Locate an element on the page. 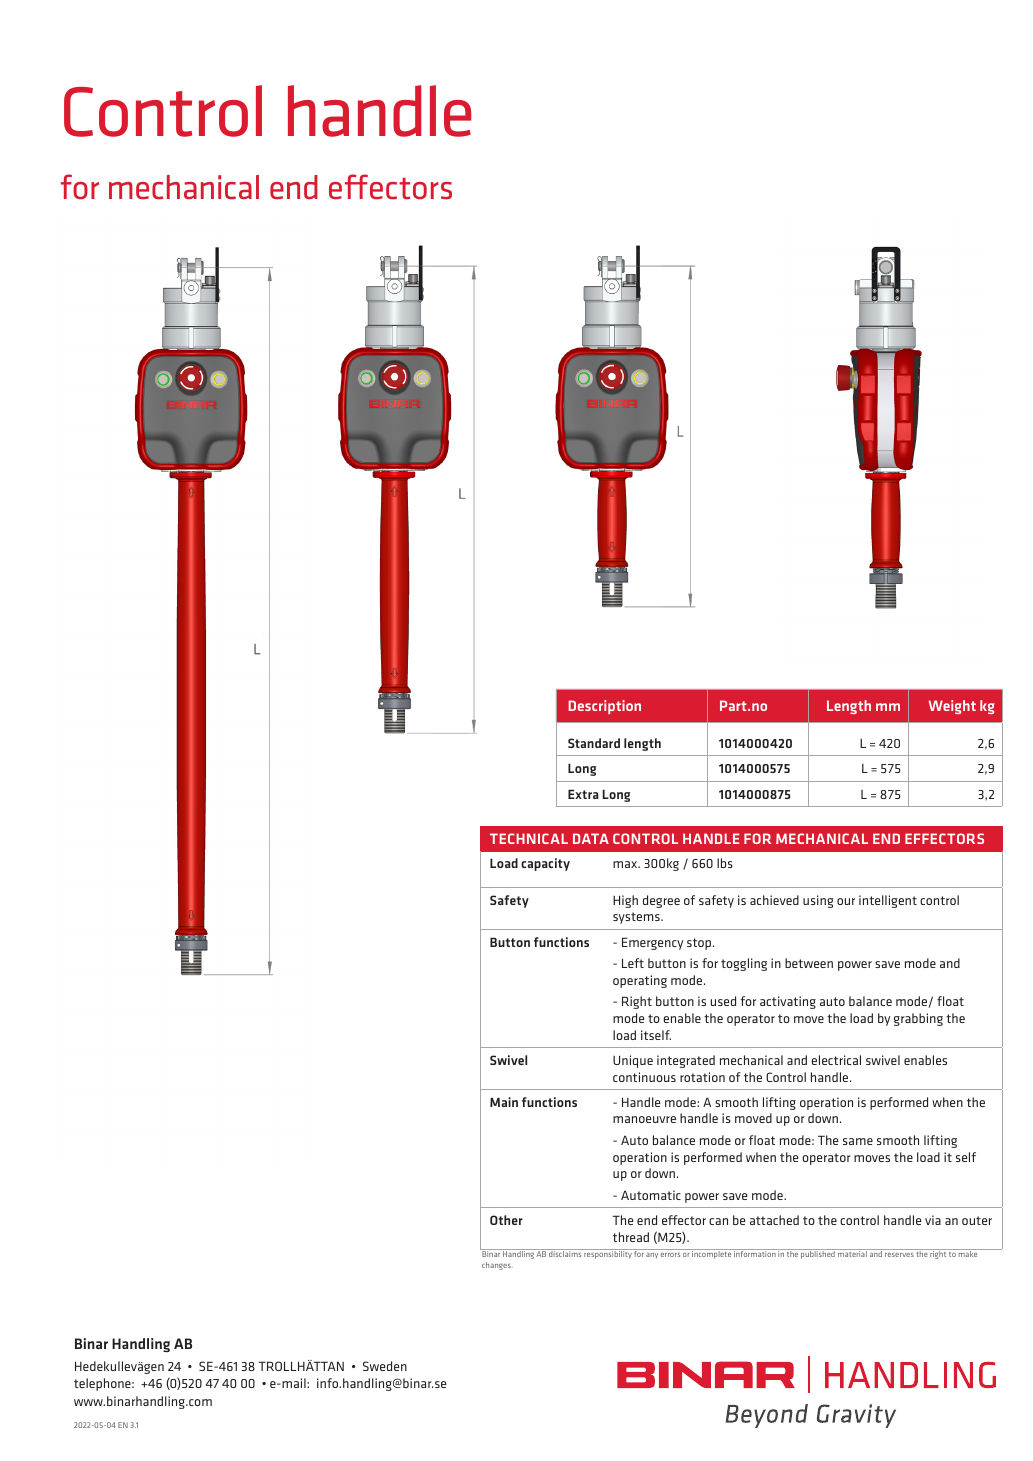 This document has height=1461, width=1033. Description is located at coordinates (604, 707).
